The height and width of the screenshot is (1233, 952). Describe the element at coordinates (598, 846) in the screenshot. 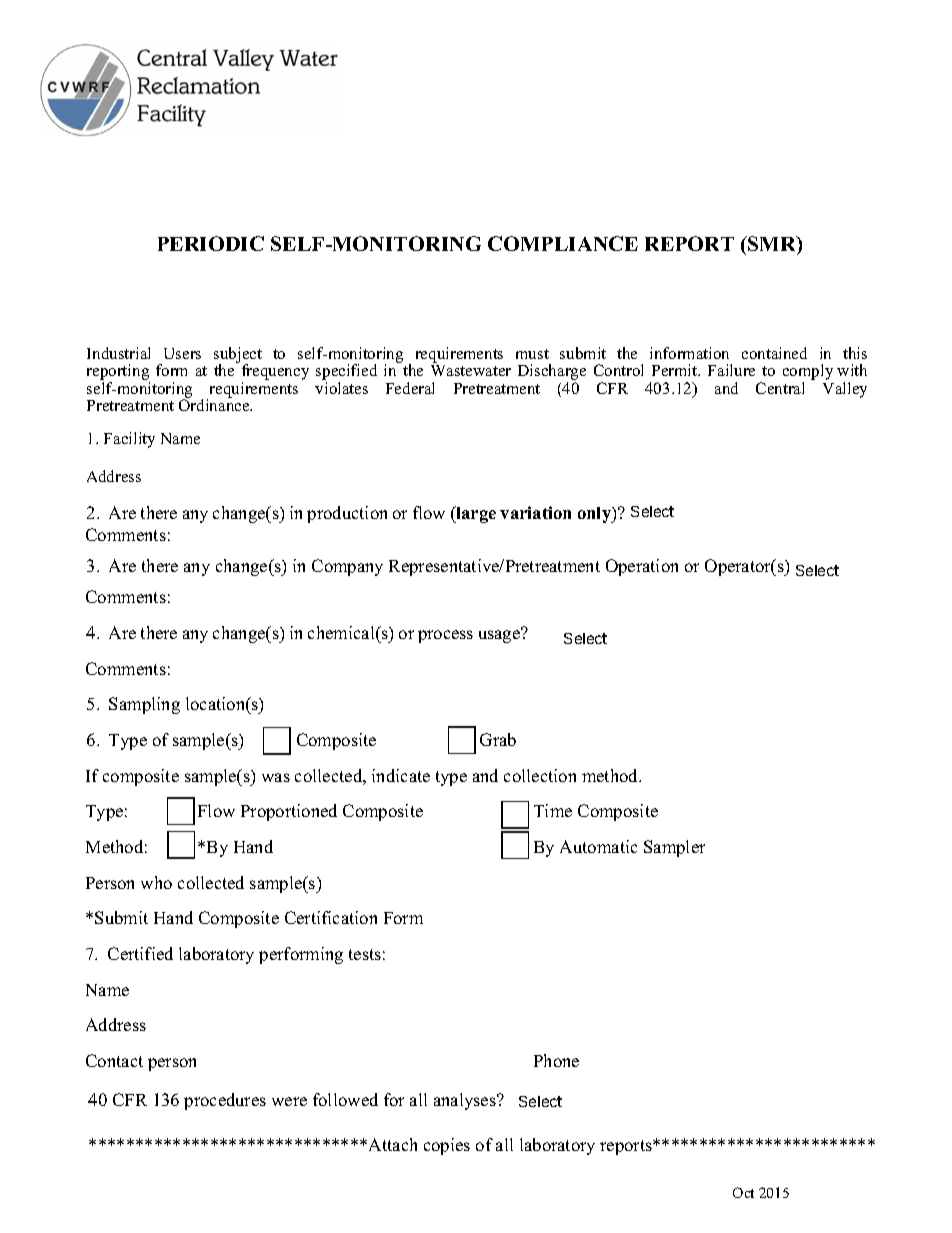

I see `Automatic` at that location.
